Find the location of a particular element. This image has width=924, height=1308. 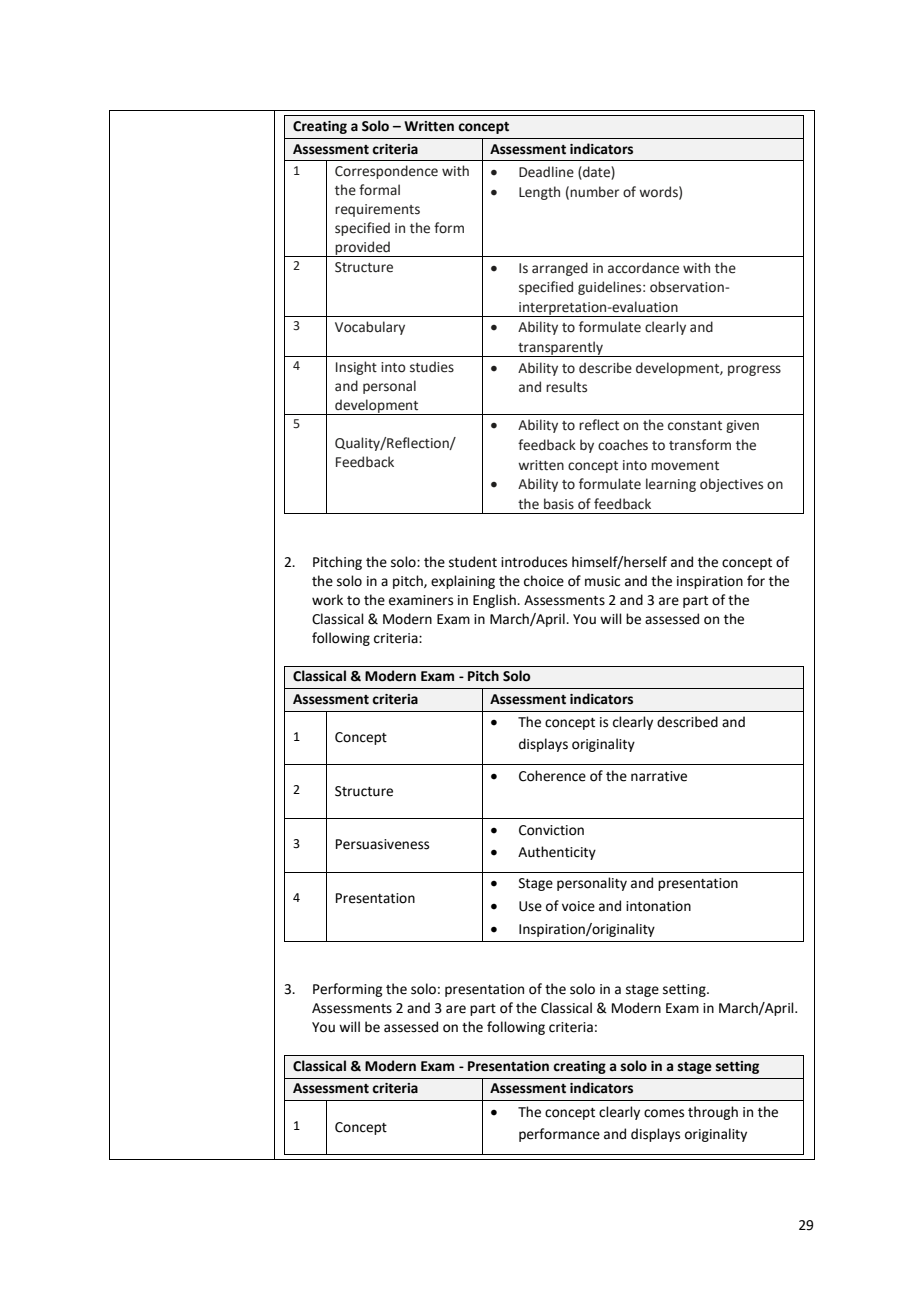

basis is located at coordinates (559, 504).
